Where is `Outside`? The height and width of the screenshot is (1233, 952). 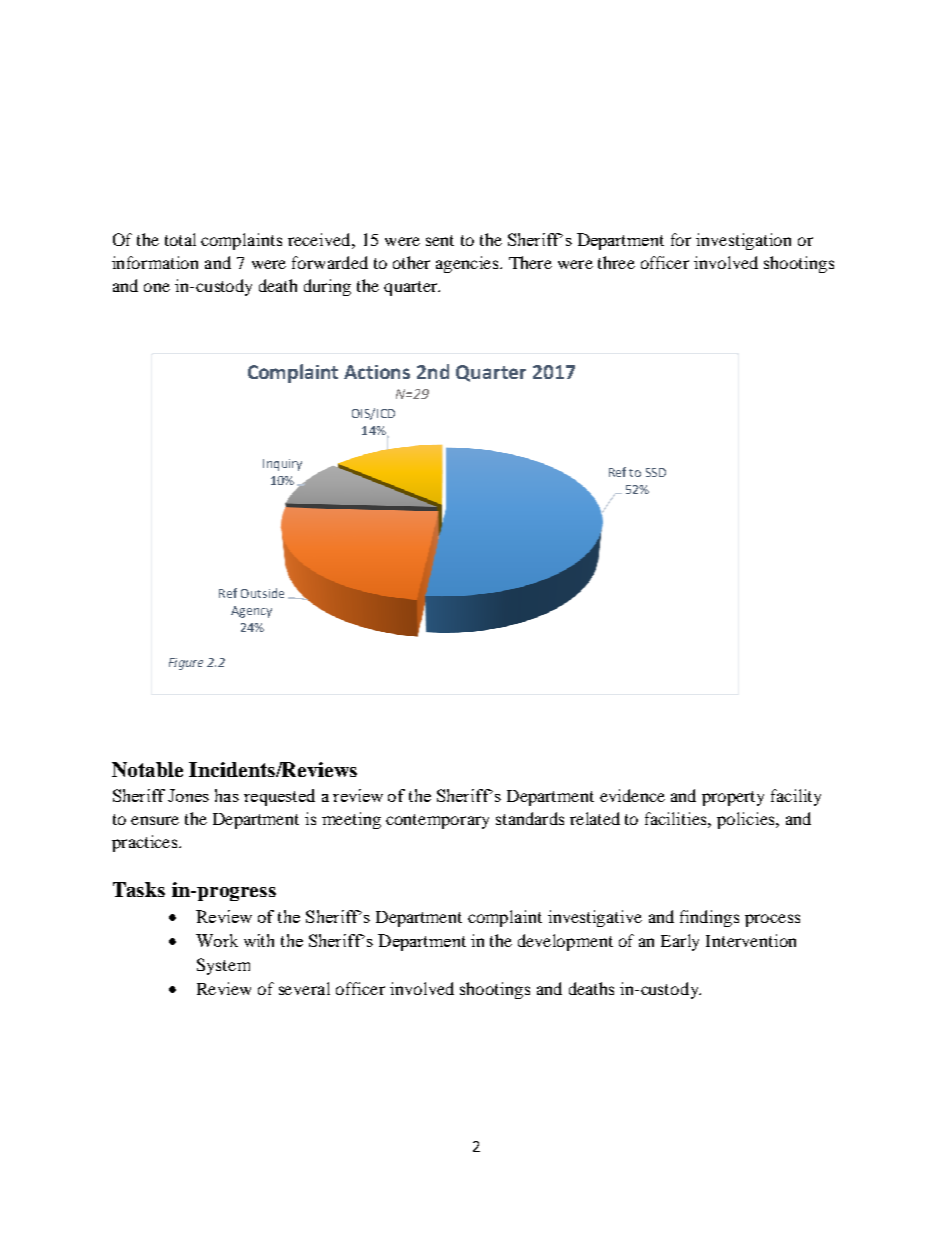
Outside is located at coordinates (262, 593).
